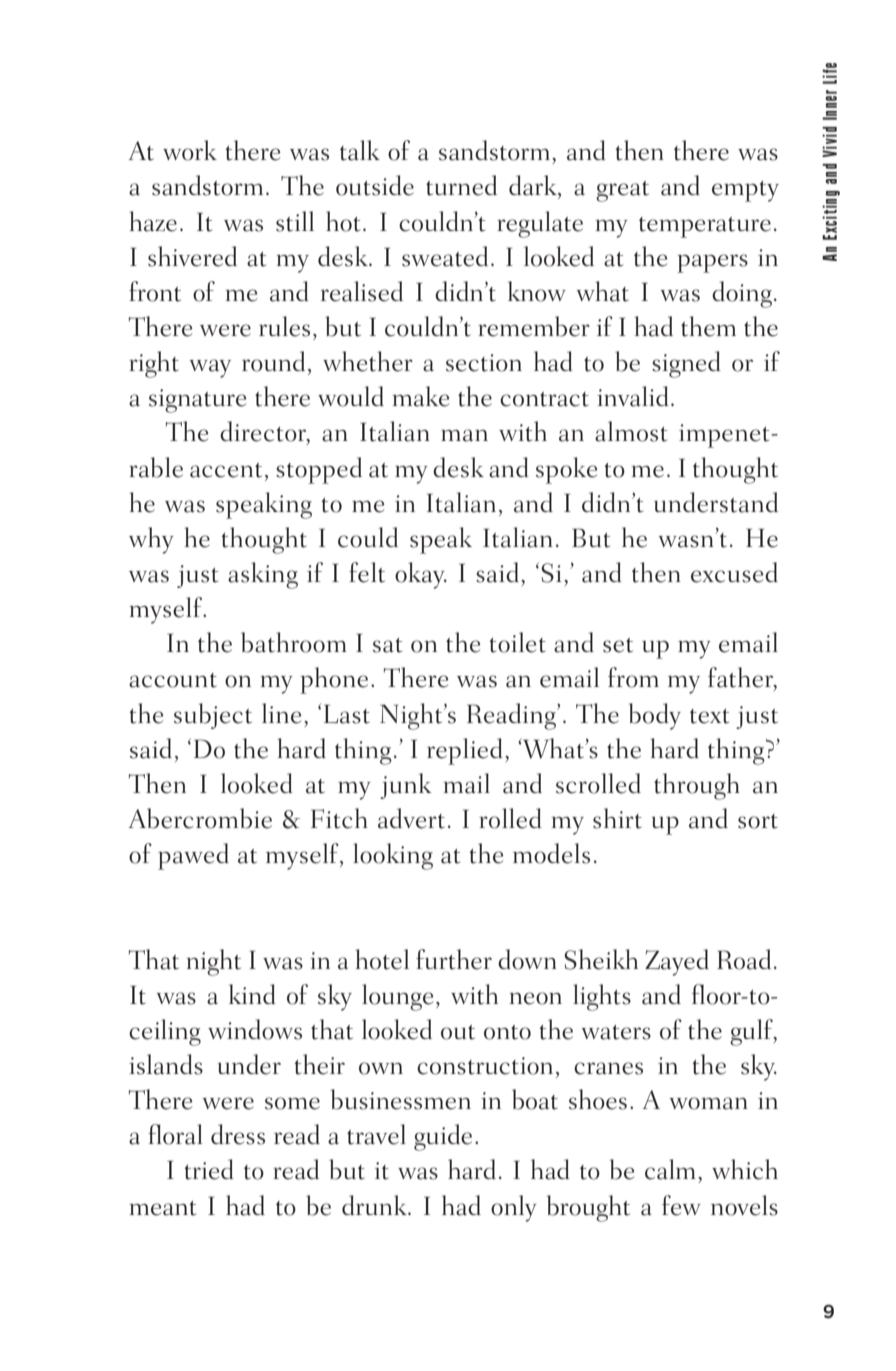  What do you see at coordinates (461, 185) in the page?
I see `turned` at bounding box center [461, 185].
